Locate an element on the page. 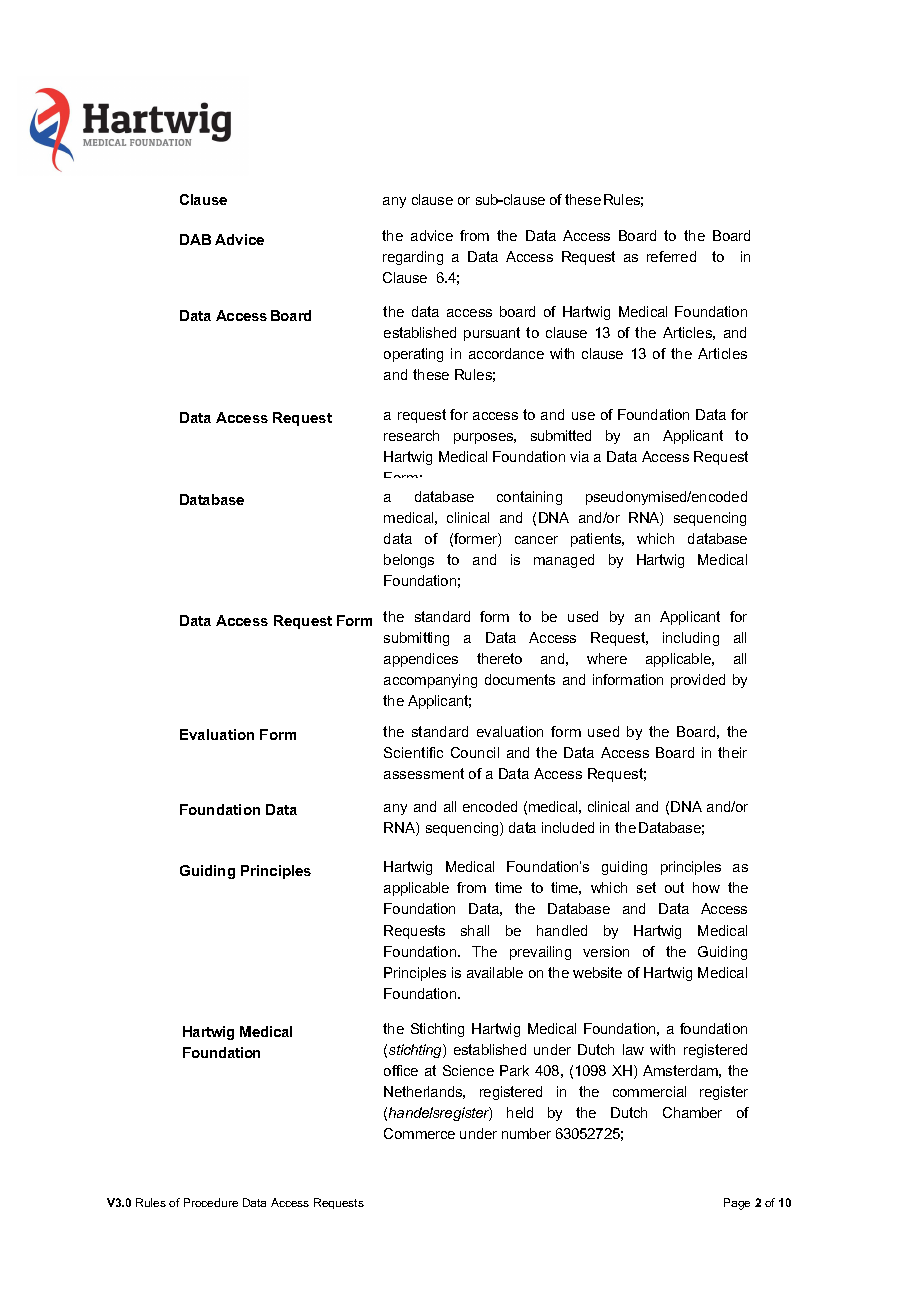  referred is located at coordinates (671, 256).
